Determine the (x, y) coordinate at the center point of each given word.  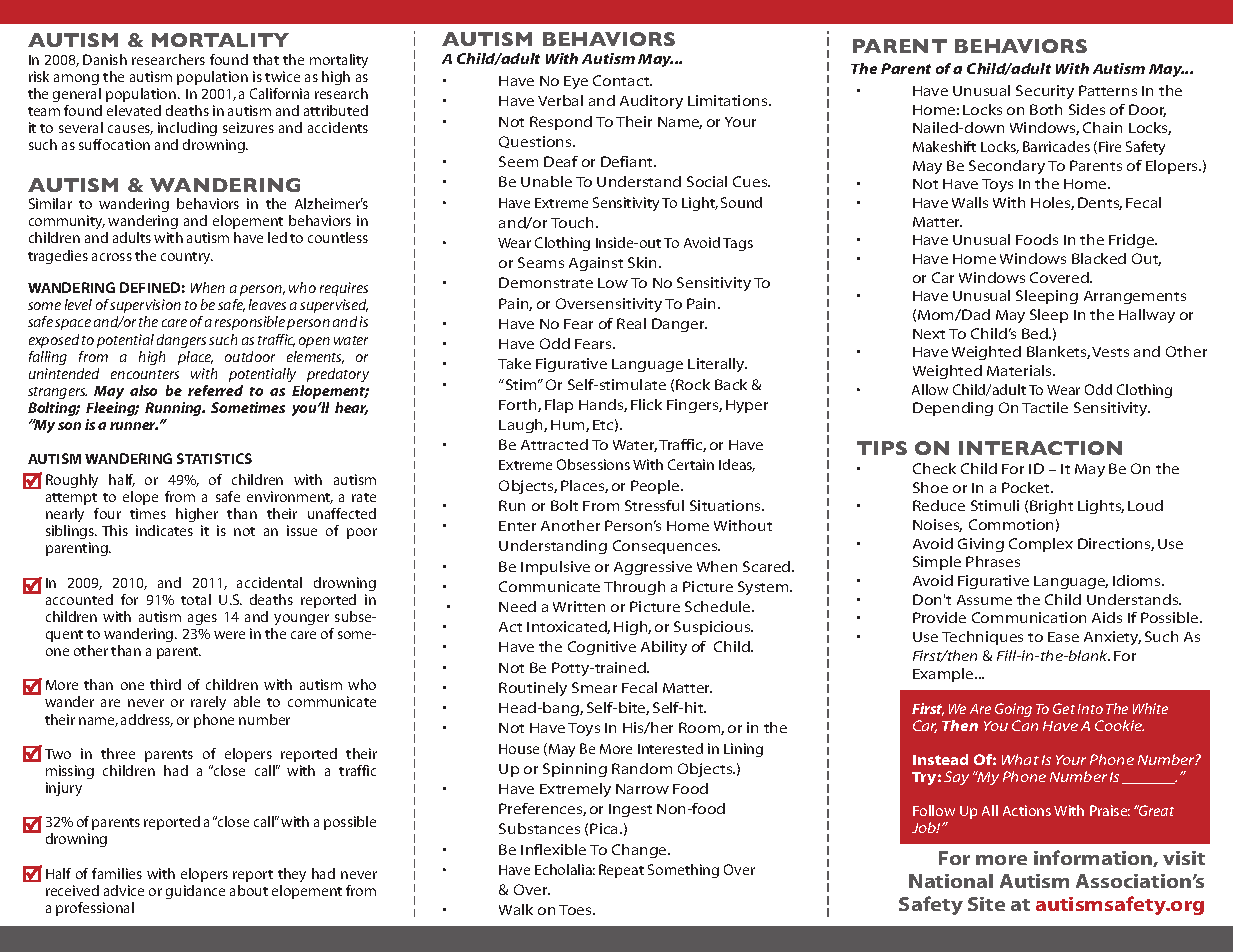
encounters (145, 374)
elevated (134, 110)
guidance (195, 892)
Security (1045, 92)
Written (579, 606)
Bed (1036, 333)
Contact (622, 80)
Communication (1029, 617)
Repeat (621, 871)
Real (631, 323)
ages (202, 619)
